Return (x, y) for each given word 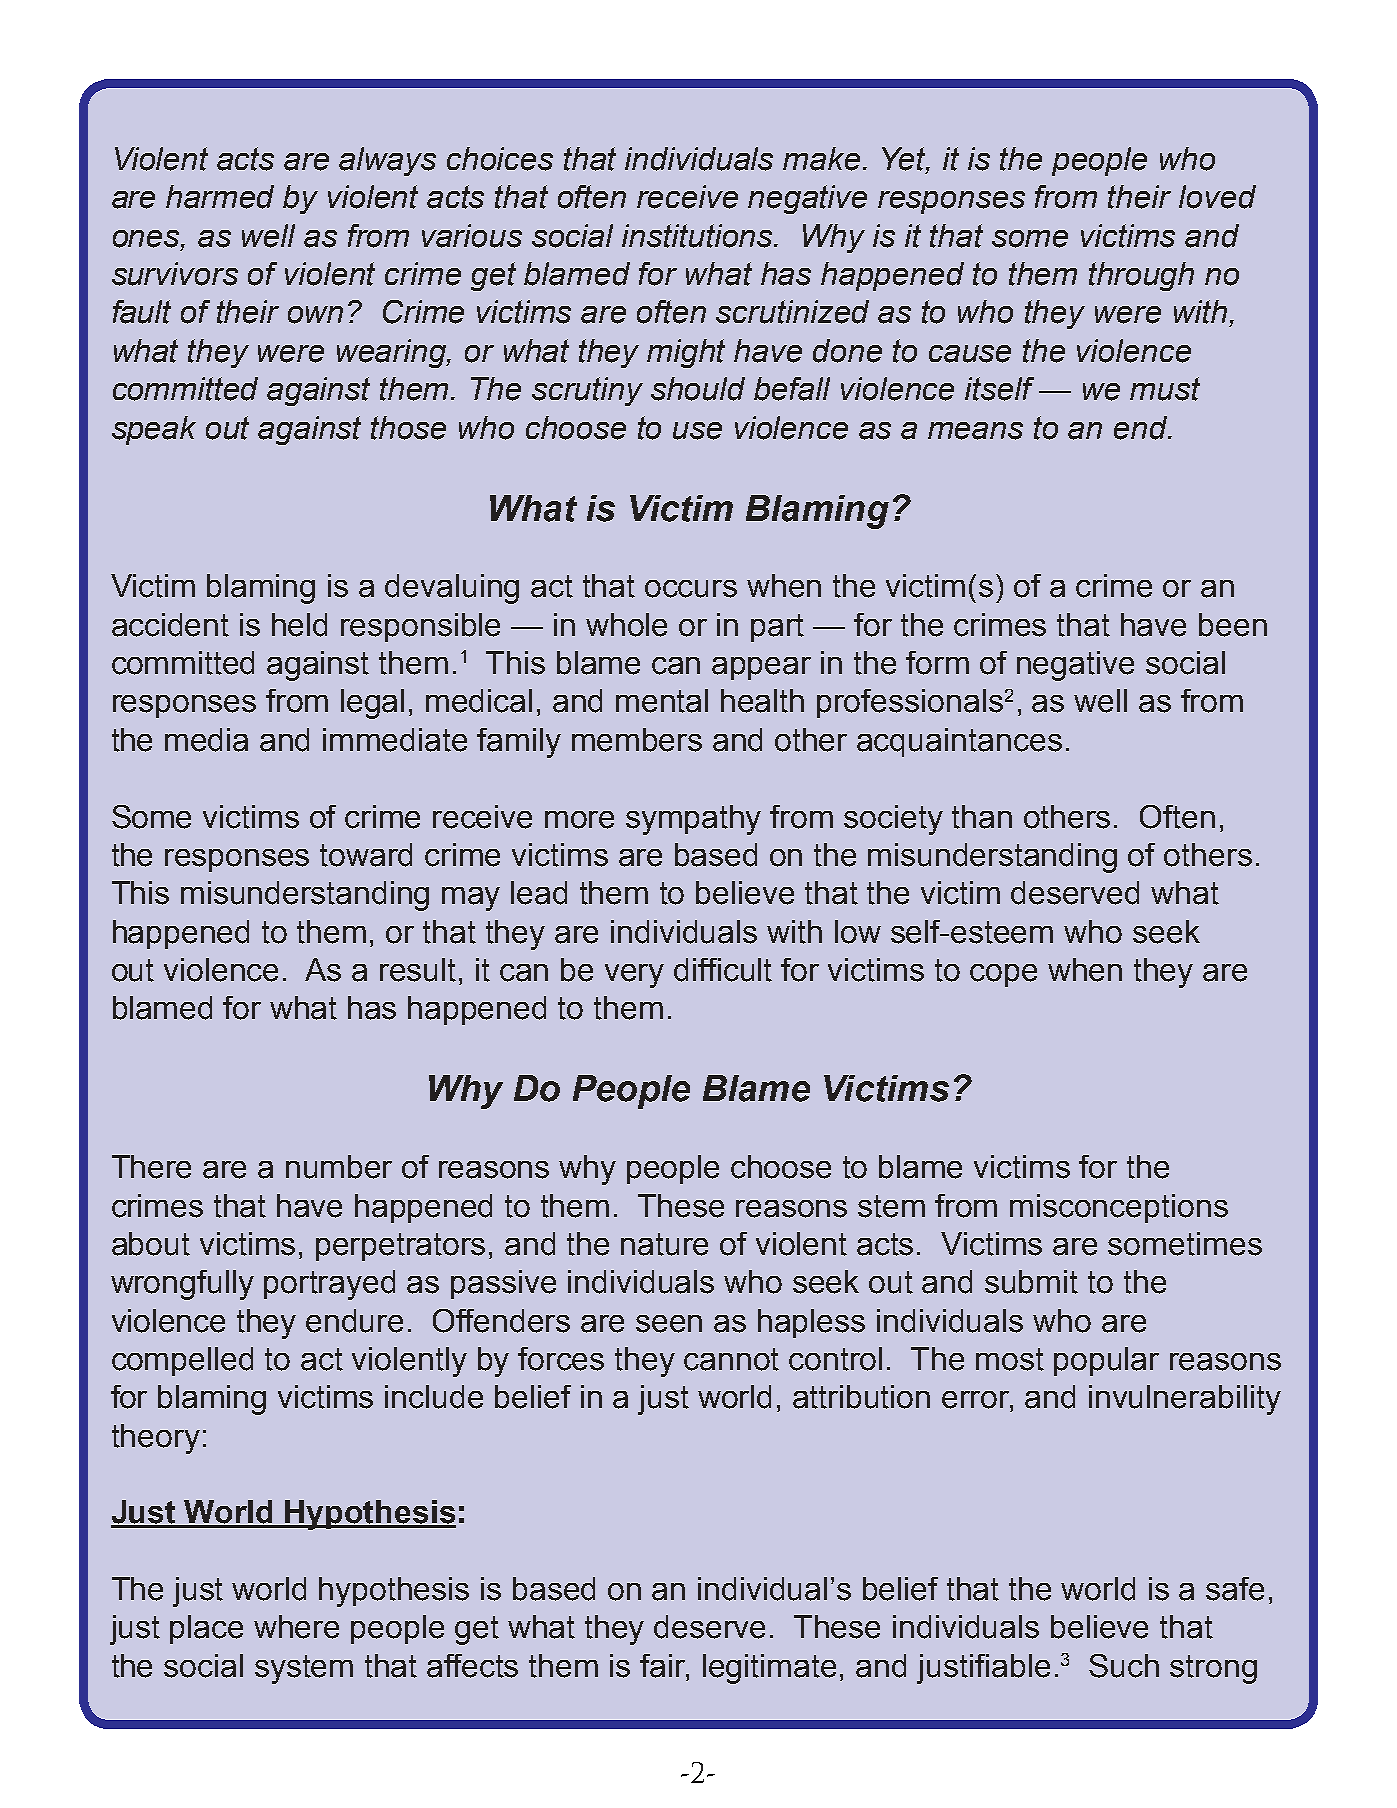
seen (669, 1324)
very (634, 976)
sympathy (693, 820)
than (982, 817)
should (698, 389)
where (296, 1627)
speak (154, 430)
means (975, 431)
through (1141, 276)
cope (1003, 975)
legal (372, 704)
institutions (699, 236)
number (339, 1167)
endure (354, 1321)
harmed (220, 197)
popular (1106, 1361)
